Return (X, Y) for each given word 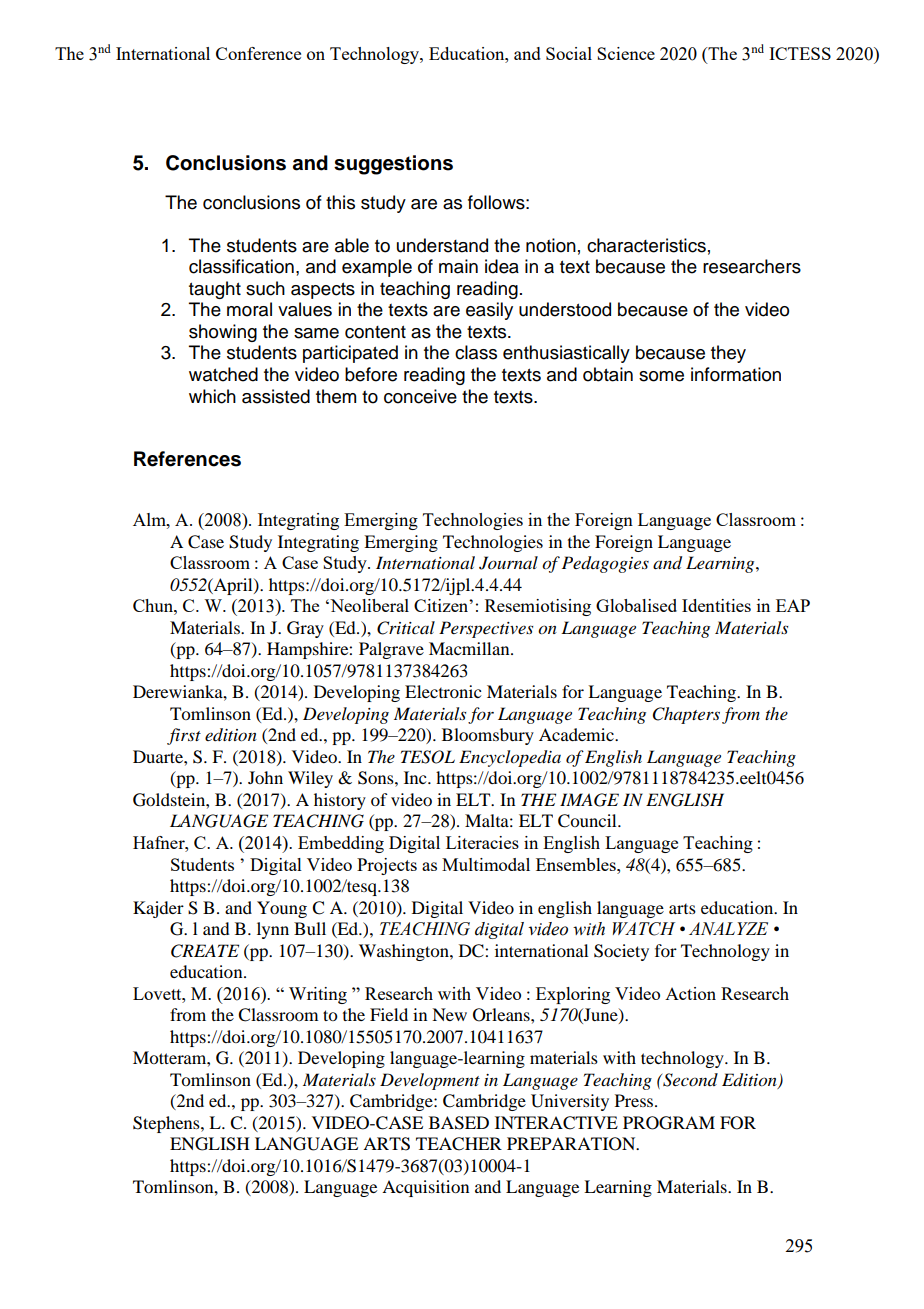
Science (626, 53)
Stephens (167, 1124)
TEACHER (459, 1144)
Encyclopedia (510, 758)
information (736, 374)
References (187, 459)
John (265, 777)
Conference (258, 53)
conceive (420, 396)
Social (569, 53)
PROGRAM (669, 1123)
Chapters (686, 715)
